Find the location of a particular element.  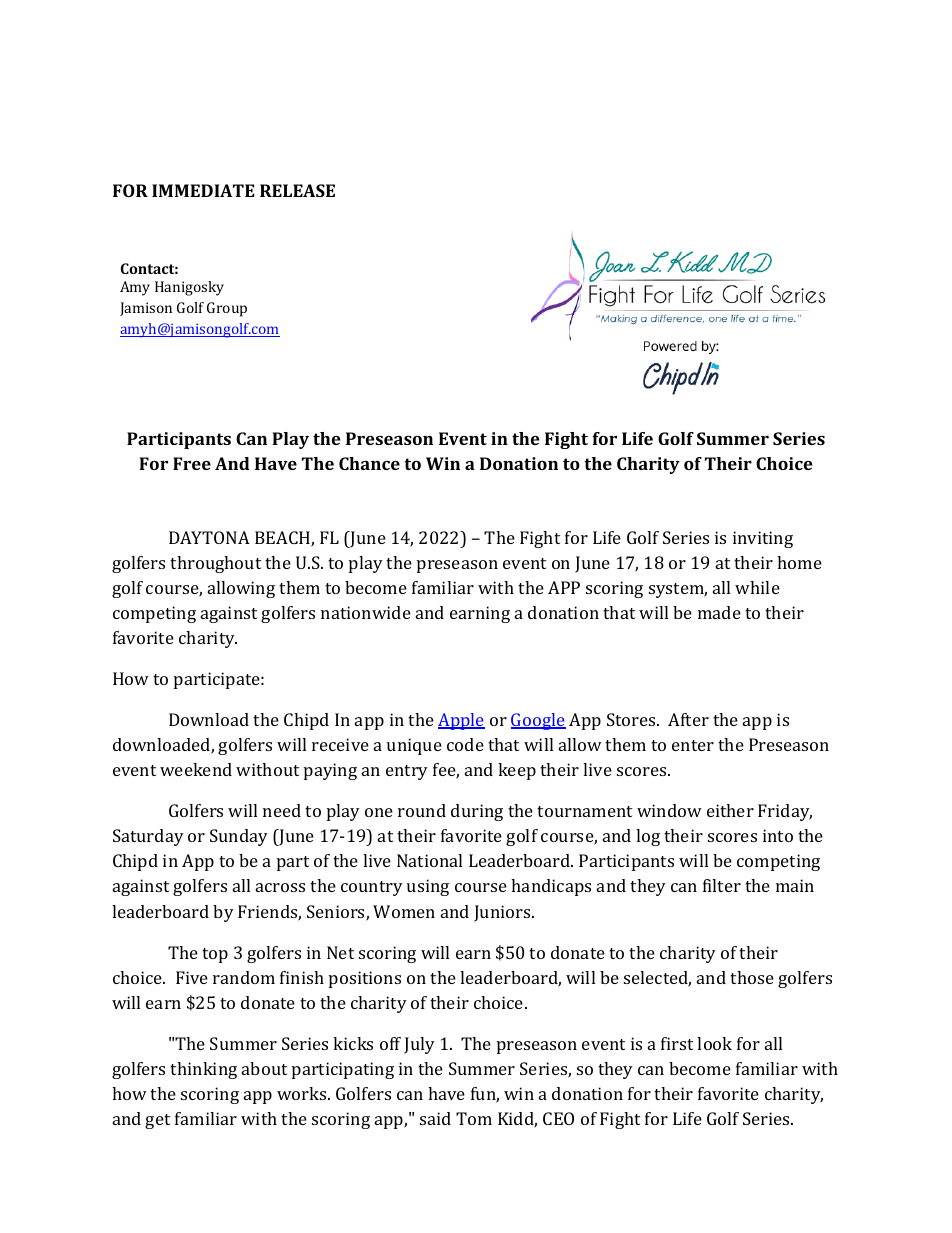

look is located at coordinates (714, 1043).
